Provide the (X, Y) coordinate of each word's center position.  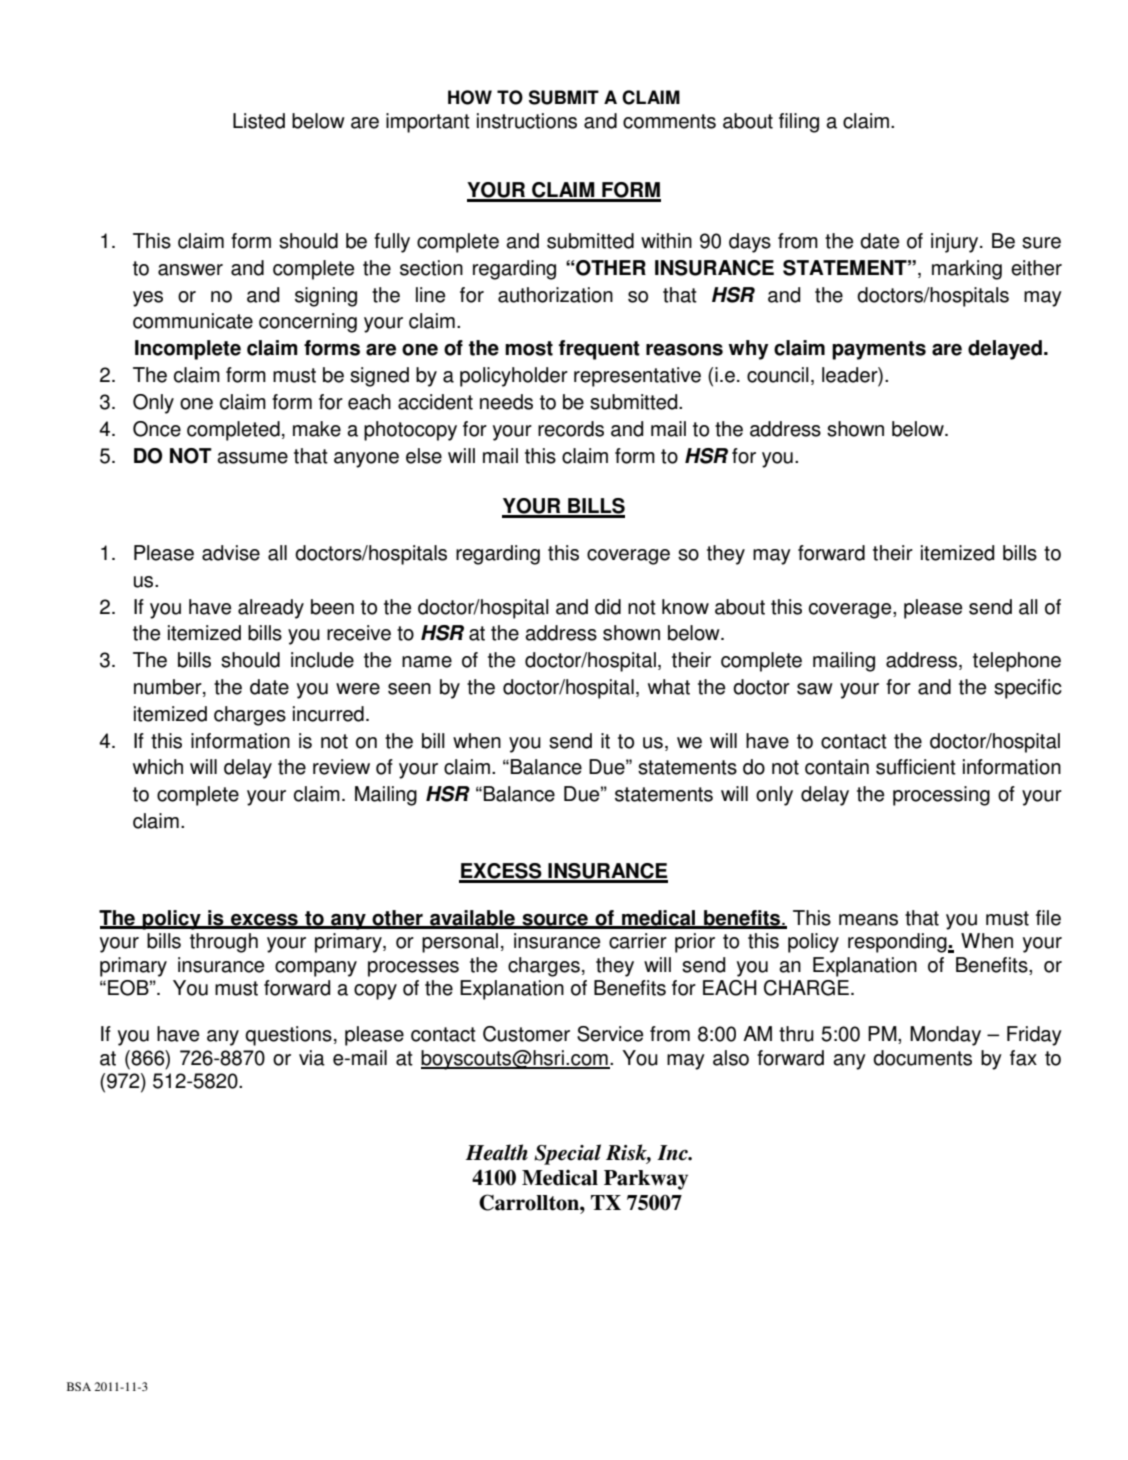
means (868, 920)
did (608, 607)
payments (879, 350)
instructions (527, 121)
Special (567, 1154)
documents (922, 1058)
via (312, 1058)
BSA (79, 1386)
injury (956, 243)
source (555, 921)
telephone (1017, 662)
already (271, 609)
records (571, 429)
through (224, 943)
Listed (259, 121)
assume (252, 458)
